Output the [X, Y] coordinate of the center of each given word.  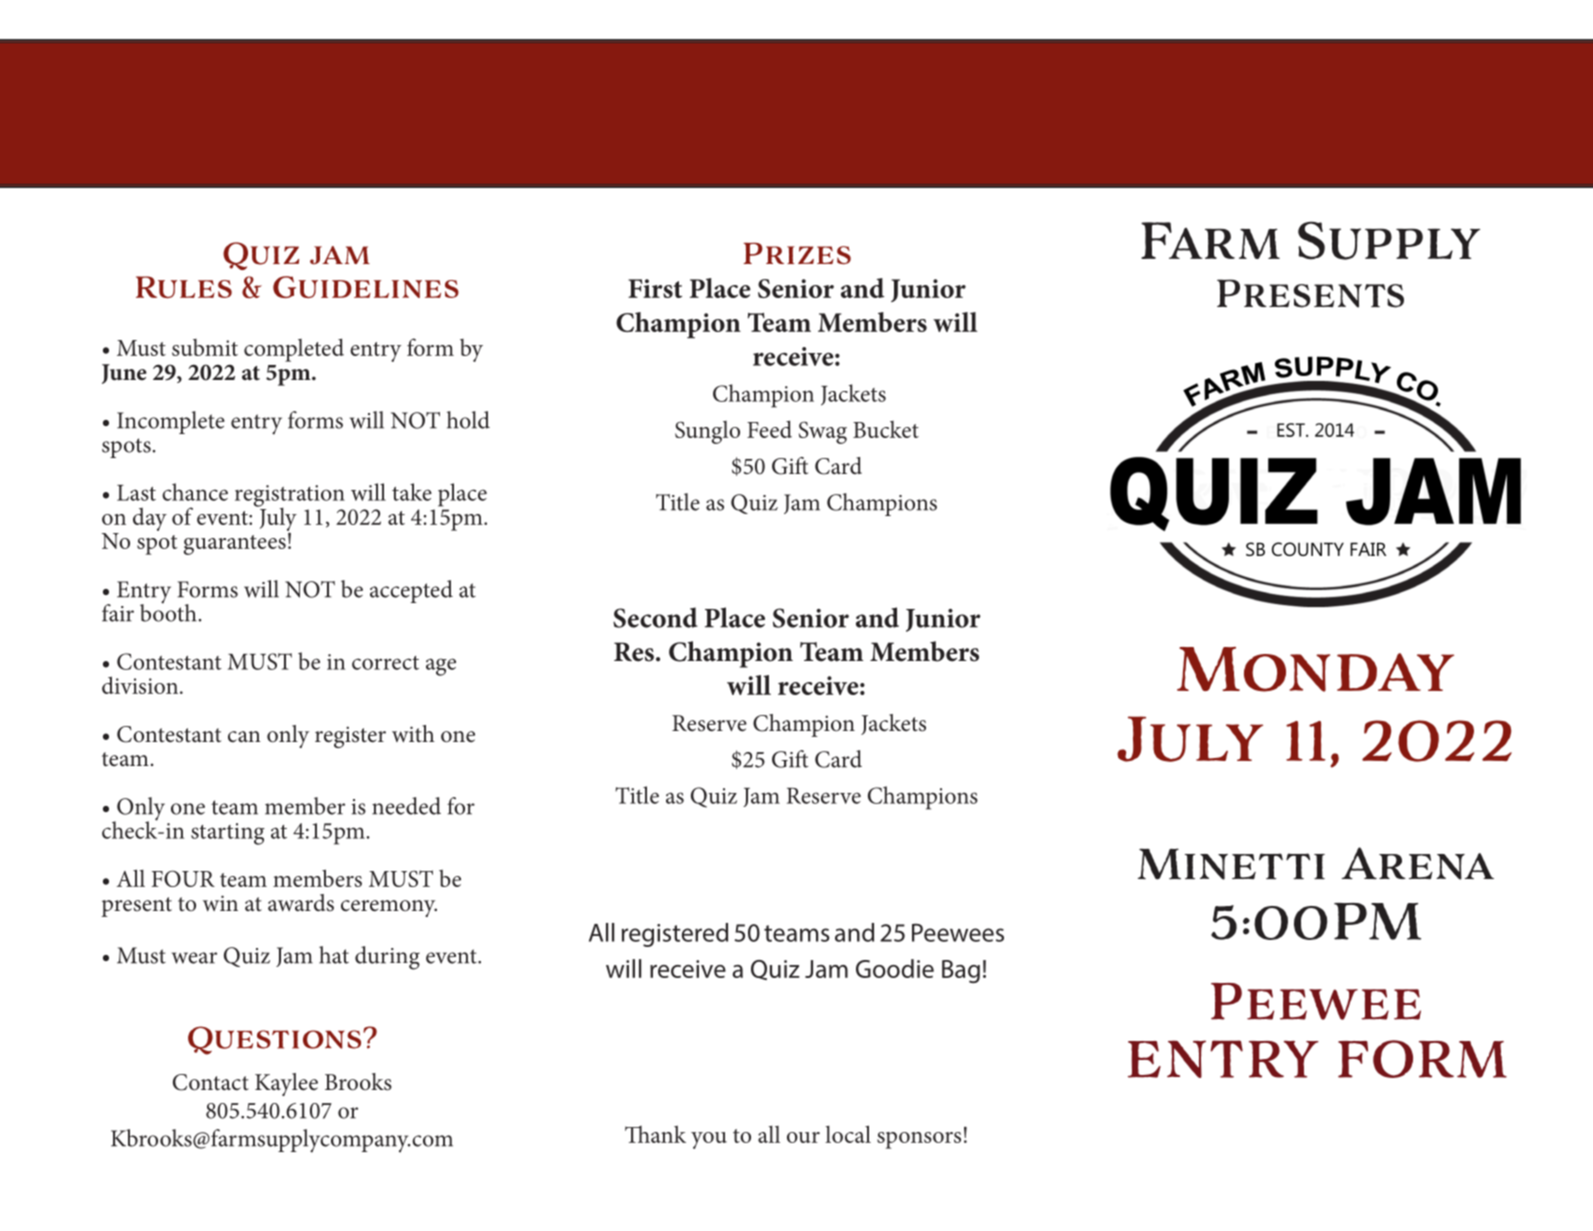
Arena [1418, 863]
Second [655, 617]
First [655, 288]
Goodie [895, 968]
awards [301, 903]
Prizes [797, 253]
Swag [823, 432]
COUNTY [1308, 549]
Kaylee [286, 1084]
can [244, 737]
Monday [1315, 669]
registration [290, 497]
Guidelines [366, 287]
